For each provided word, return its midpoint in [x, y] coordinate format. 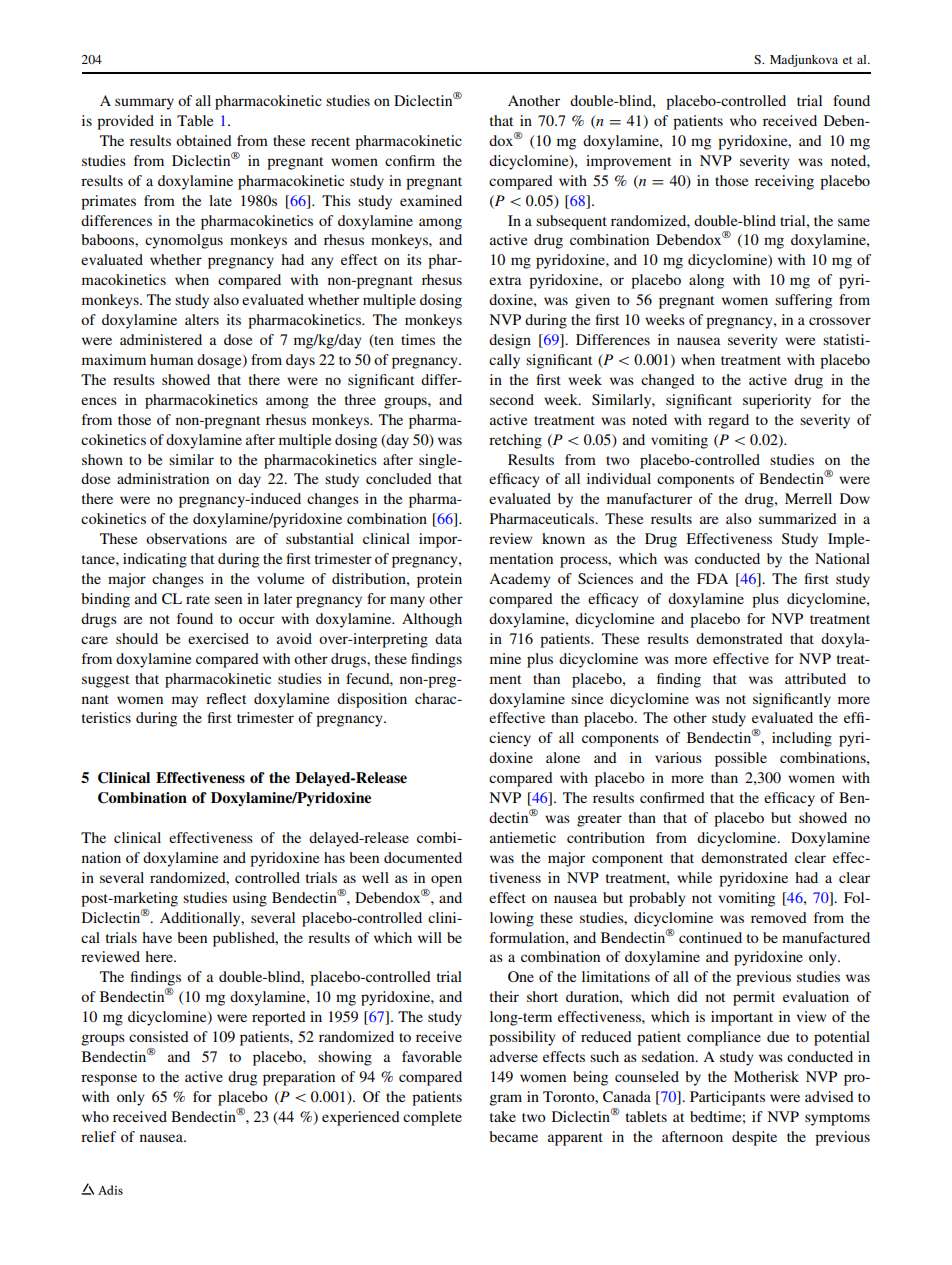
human [171, 359]
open [446, 881]
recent [330, 141]
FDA [712, 578]
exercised [218, 638]
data [448, 638]
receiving [784, 182]
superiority [777, 401]
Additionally [201, 919]
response [109, 1080]
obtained [204, 140]
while [694, 877]
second [512, 399]
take [503, 1116]
